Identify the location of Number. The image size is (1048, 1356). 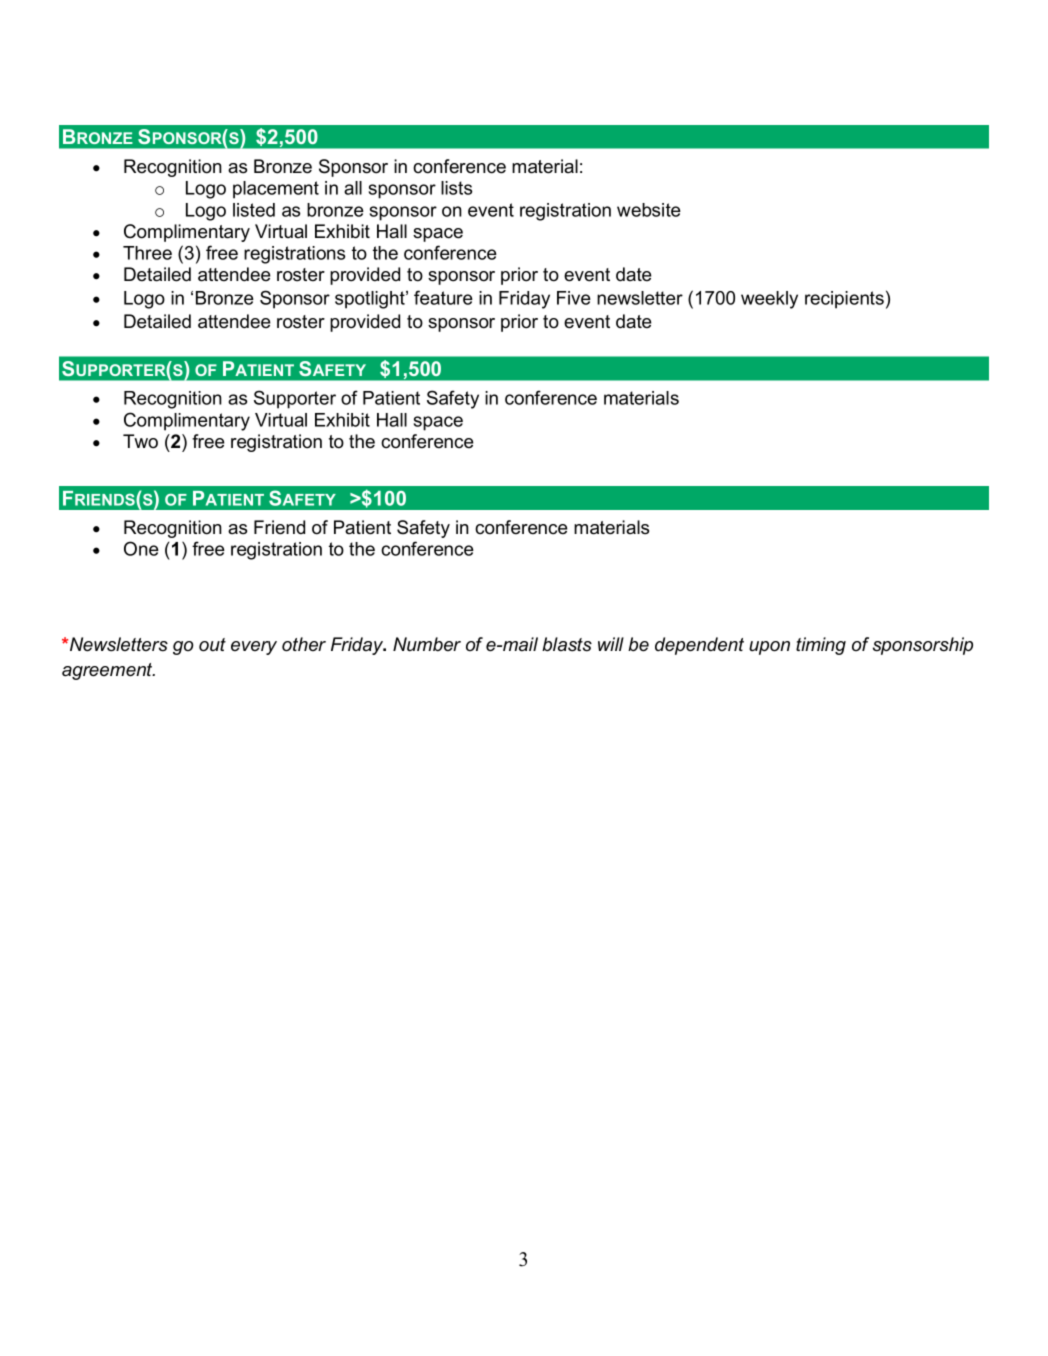
(427, 644).
